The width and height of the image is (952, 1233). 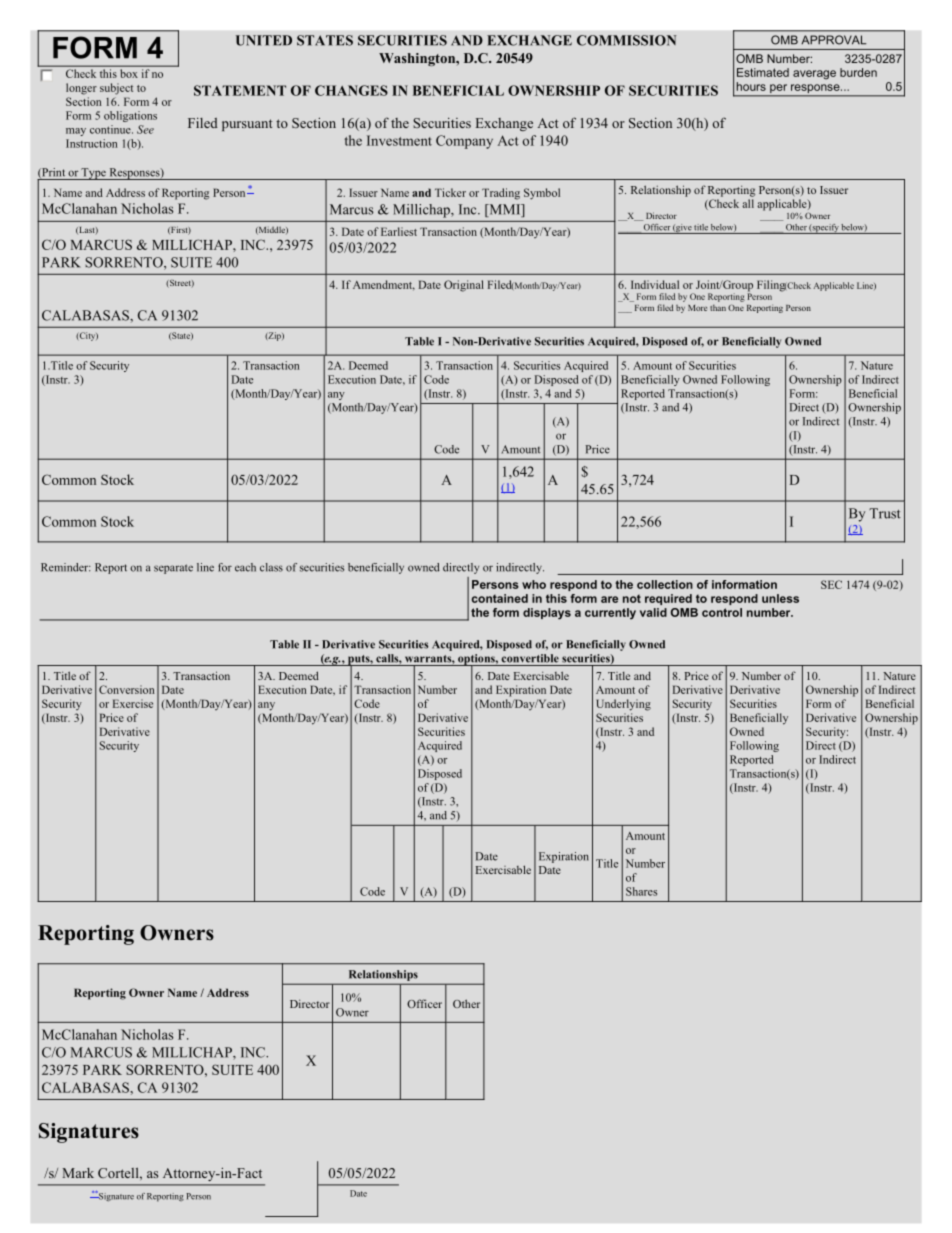 What do you see at coordinates (641, 891) in the image?
I see `Shares` at bounding box center [641, 891].
